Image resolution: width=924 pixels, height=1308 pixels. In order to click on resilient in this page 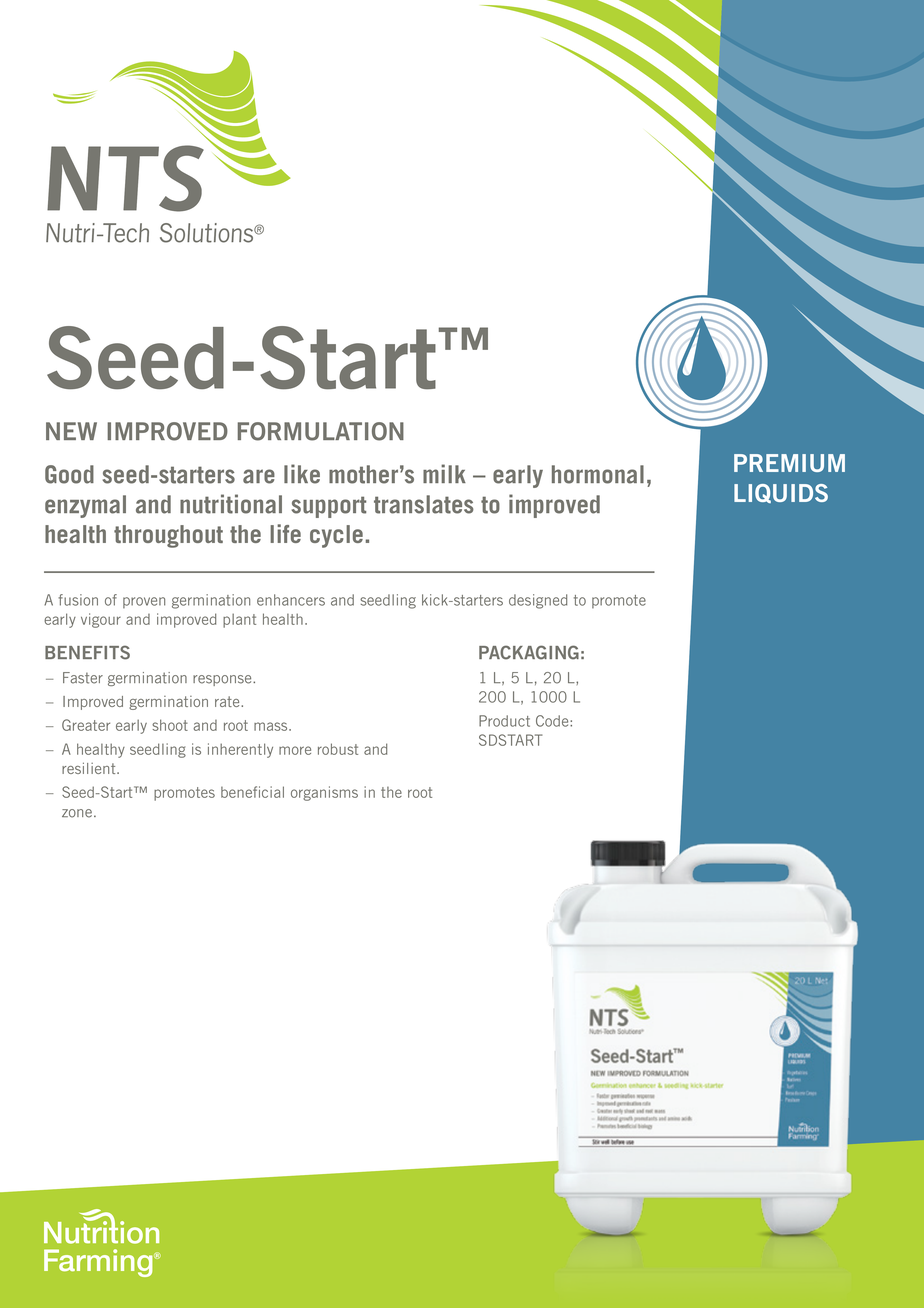, I will do `click(90, 768)`.
